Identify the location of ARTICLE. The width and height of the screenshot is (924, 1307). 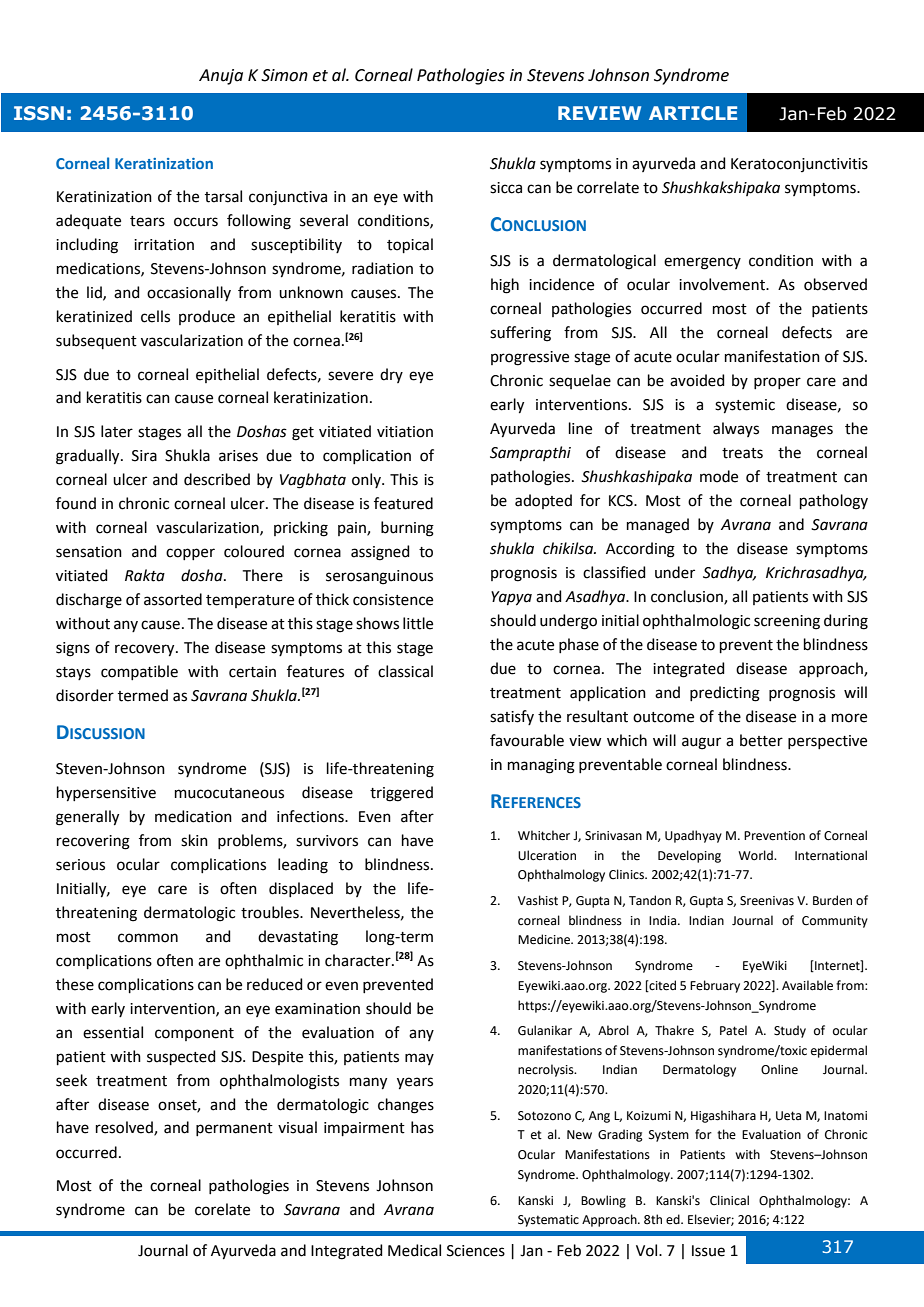
(693, 113).
